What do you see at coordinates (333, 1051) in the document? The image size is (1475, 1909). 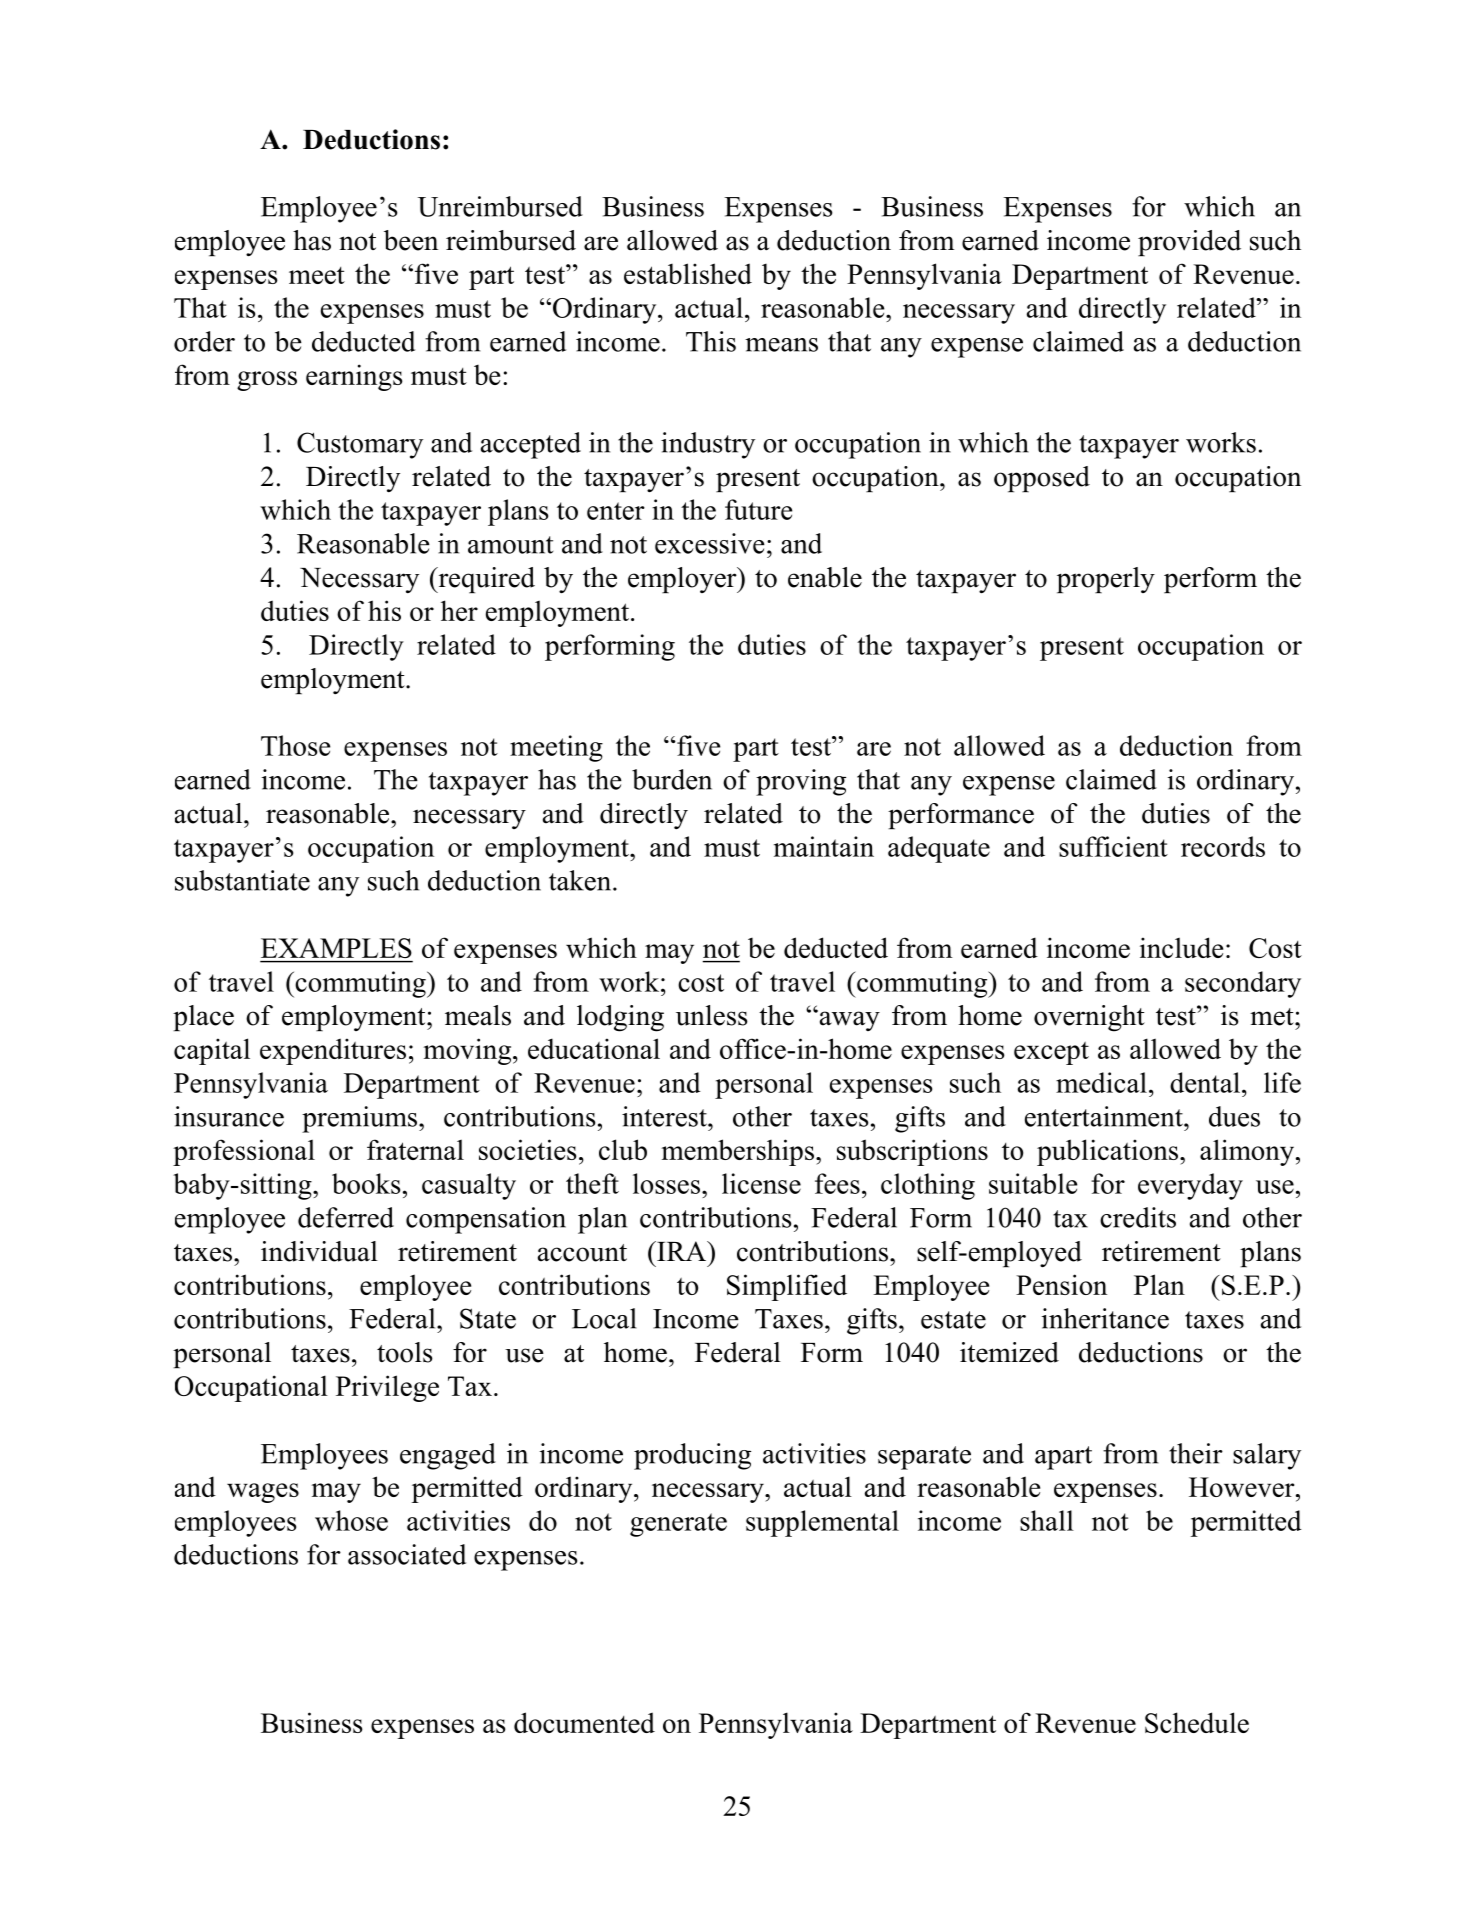 I see `expenditures` at bounding box center [333, 1051].
